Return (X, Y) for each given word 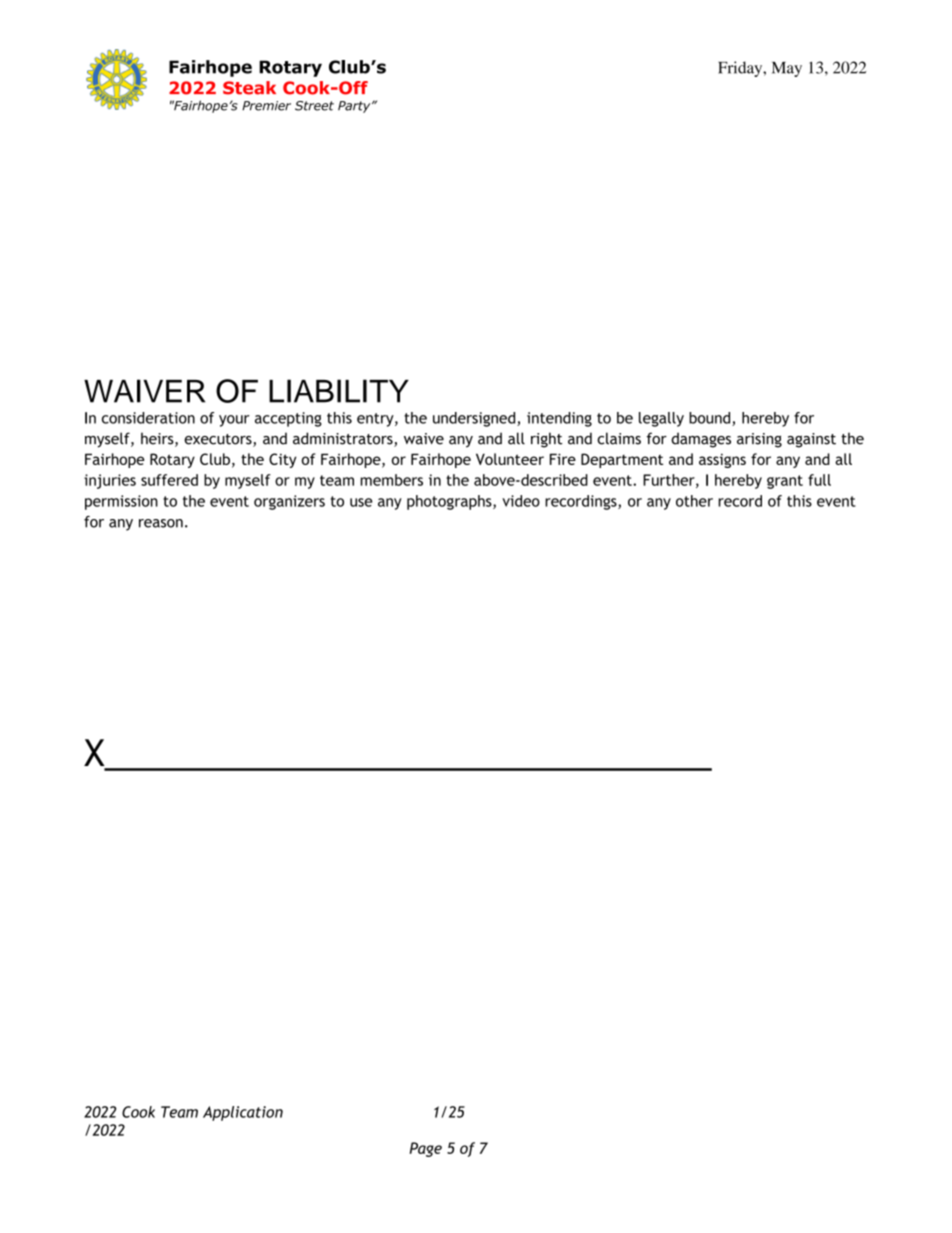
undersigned (475, 419)
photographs (450, 502)
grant (785, 482)
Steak (249, 88)
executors (219, 440)
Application (243, 1113)
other (694, 501)
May (787, 69)
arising (759, 440)
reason (161, 523)
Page (425, 1149)
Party (355, 107)
